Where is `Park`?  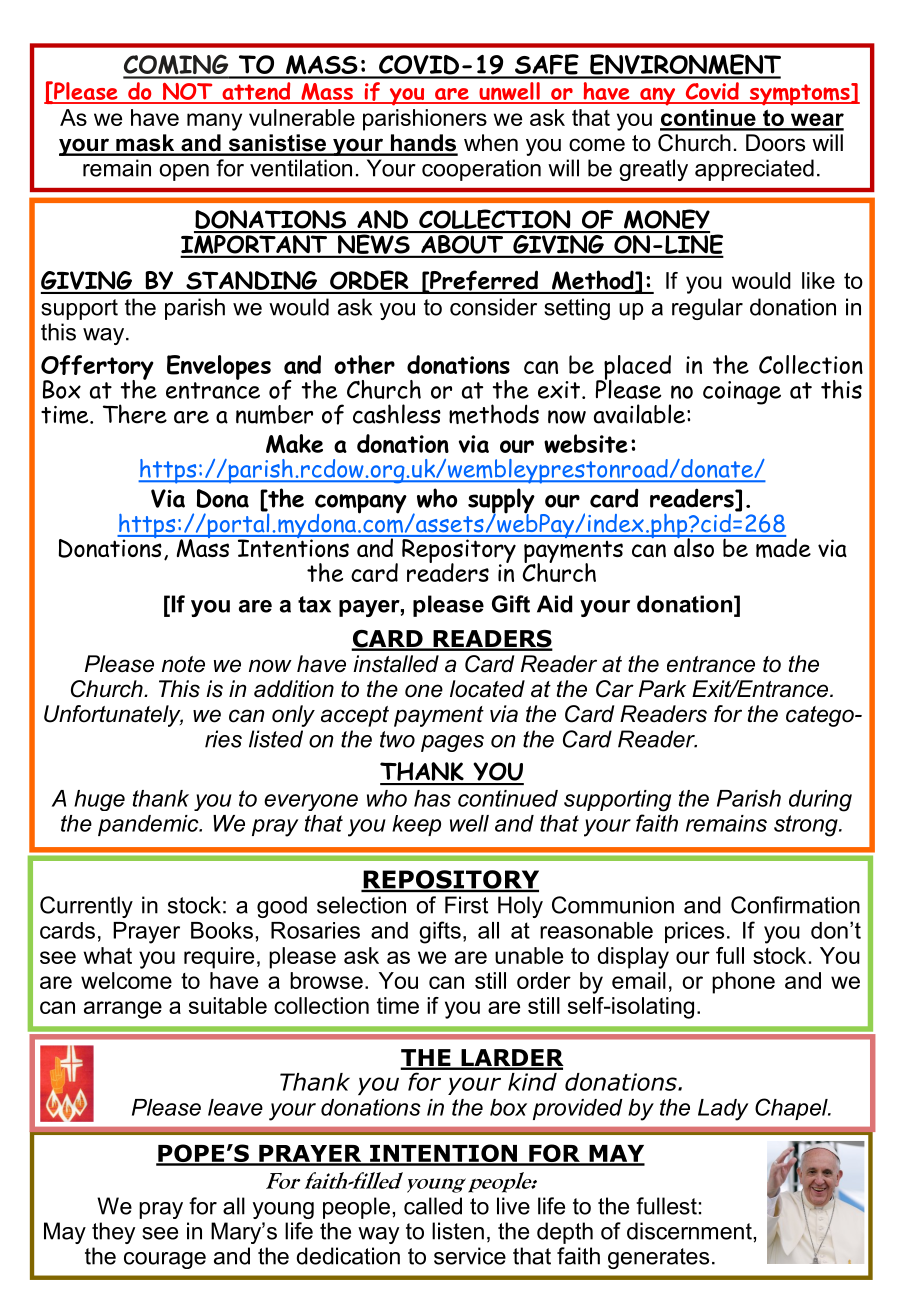
Park is located at coordinates (662, 689).
